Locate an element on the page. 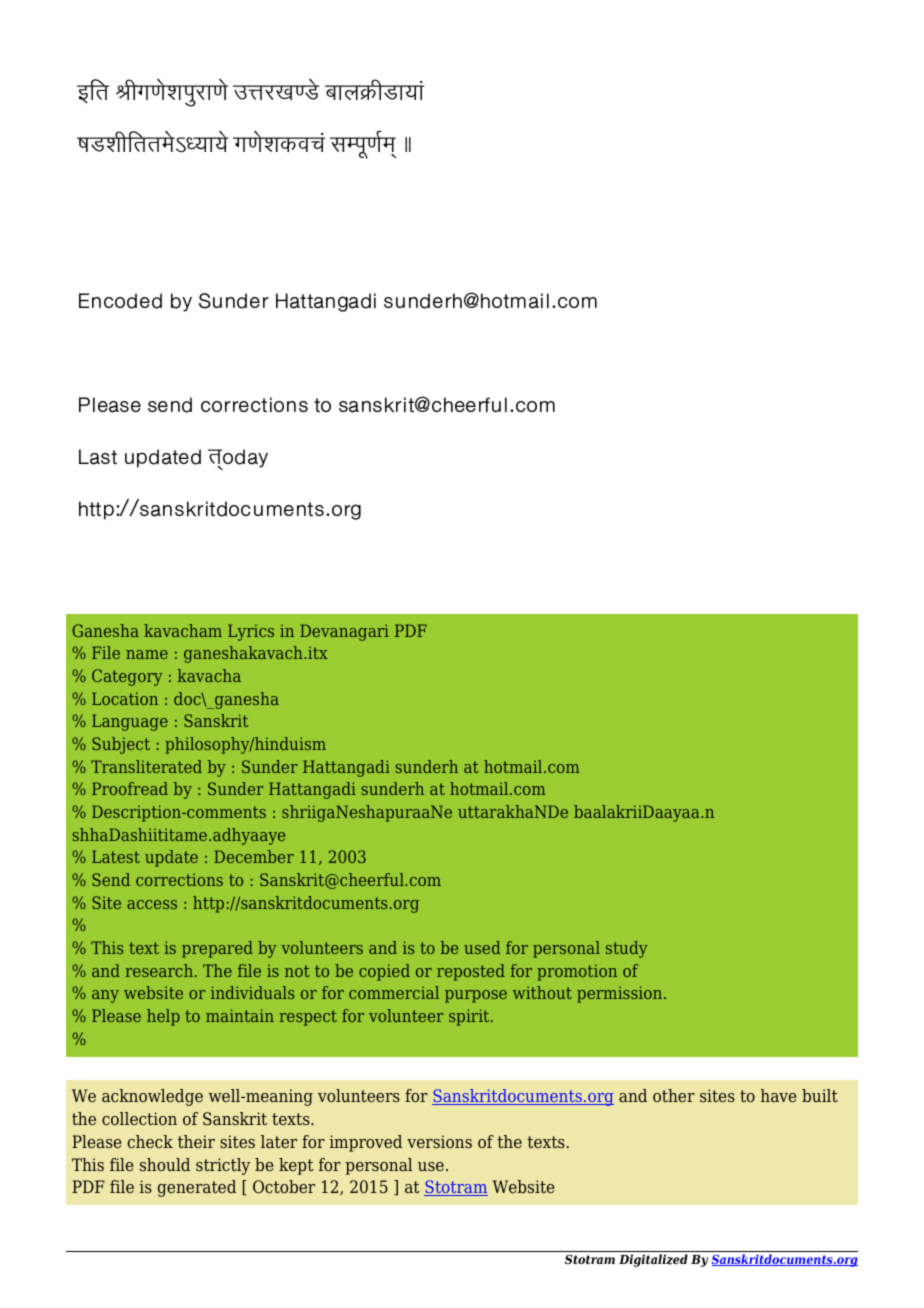 The image size is (924, 1308). Devanagari is located at coordinates (344, 632).
